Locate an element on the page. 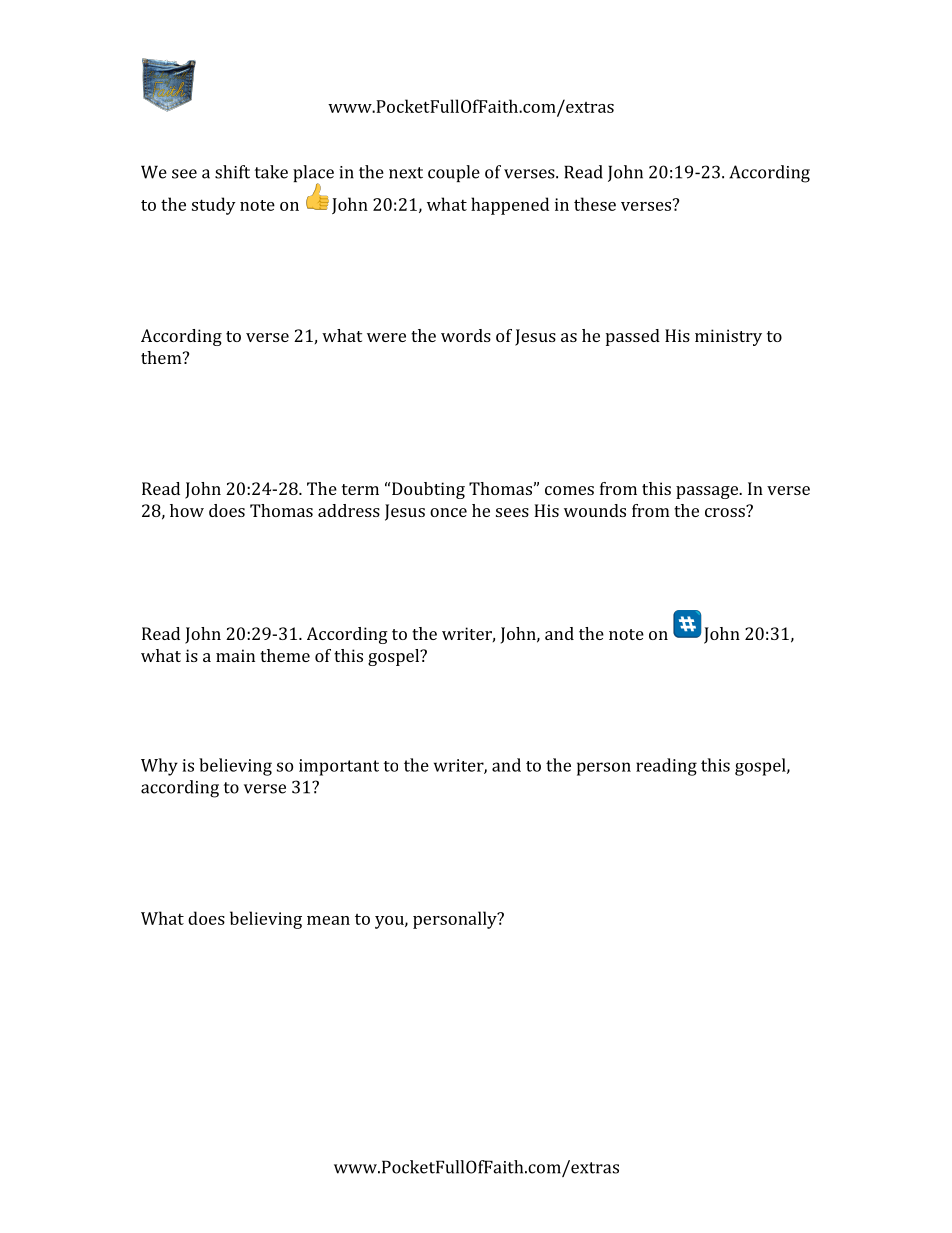 This image has height=1233, width=952. important is located at coordinates (339, 767).
